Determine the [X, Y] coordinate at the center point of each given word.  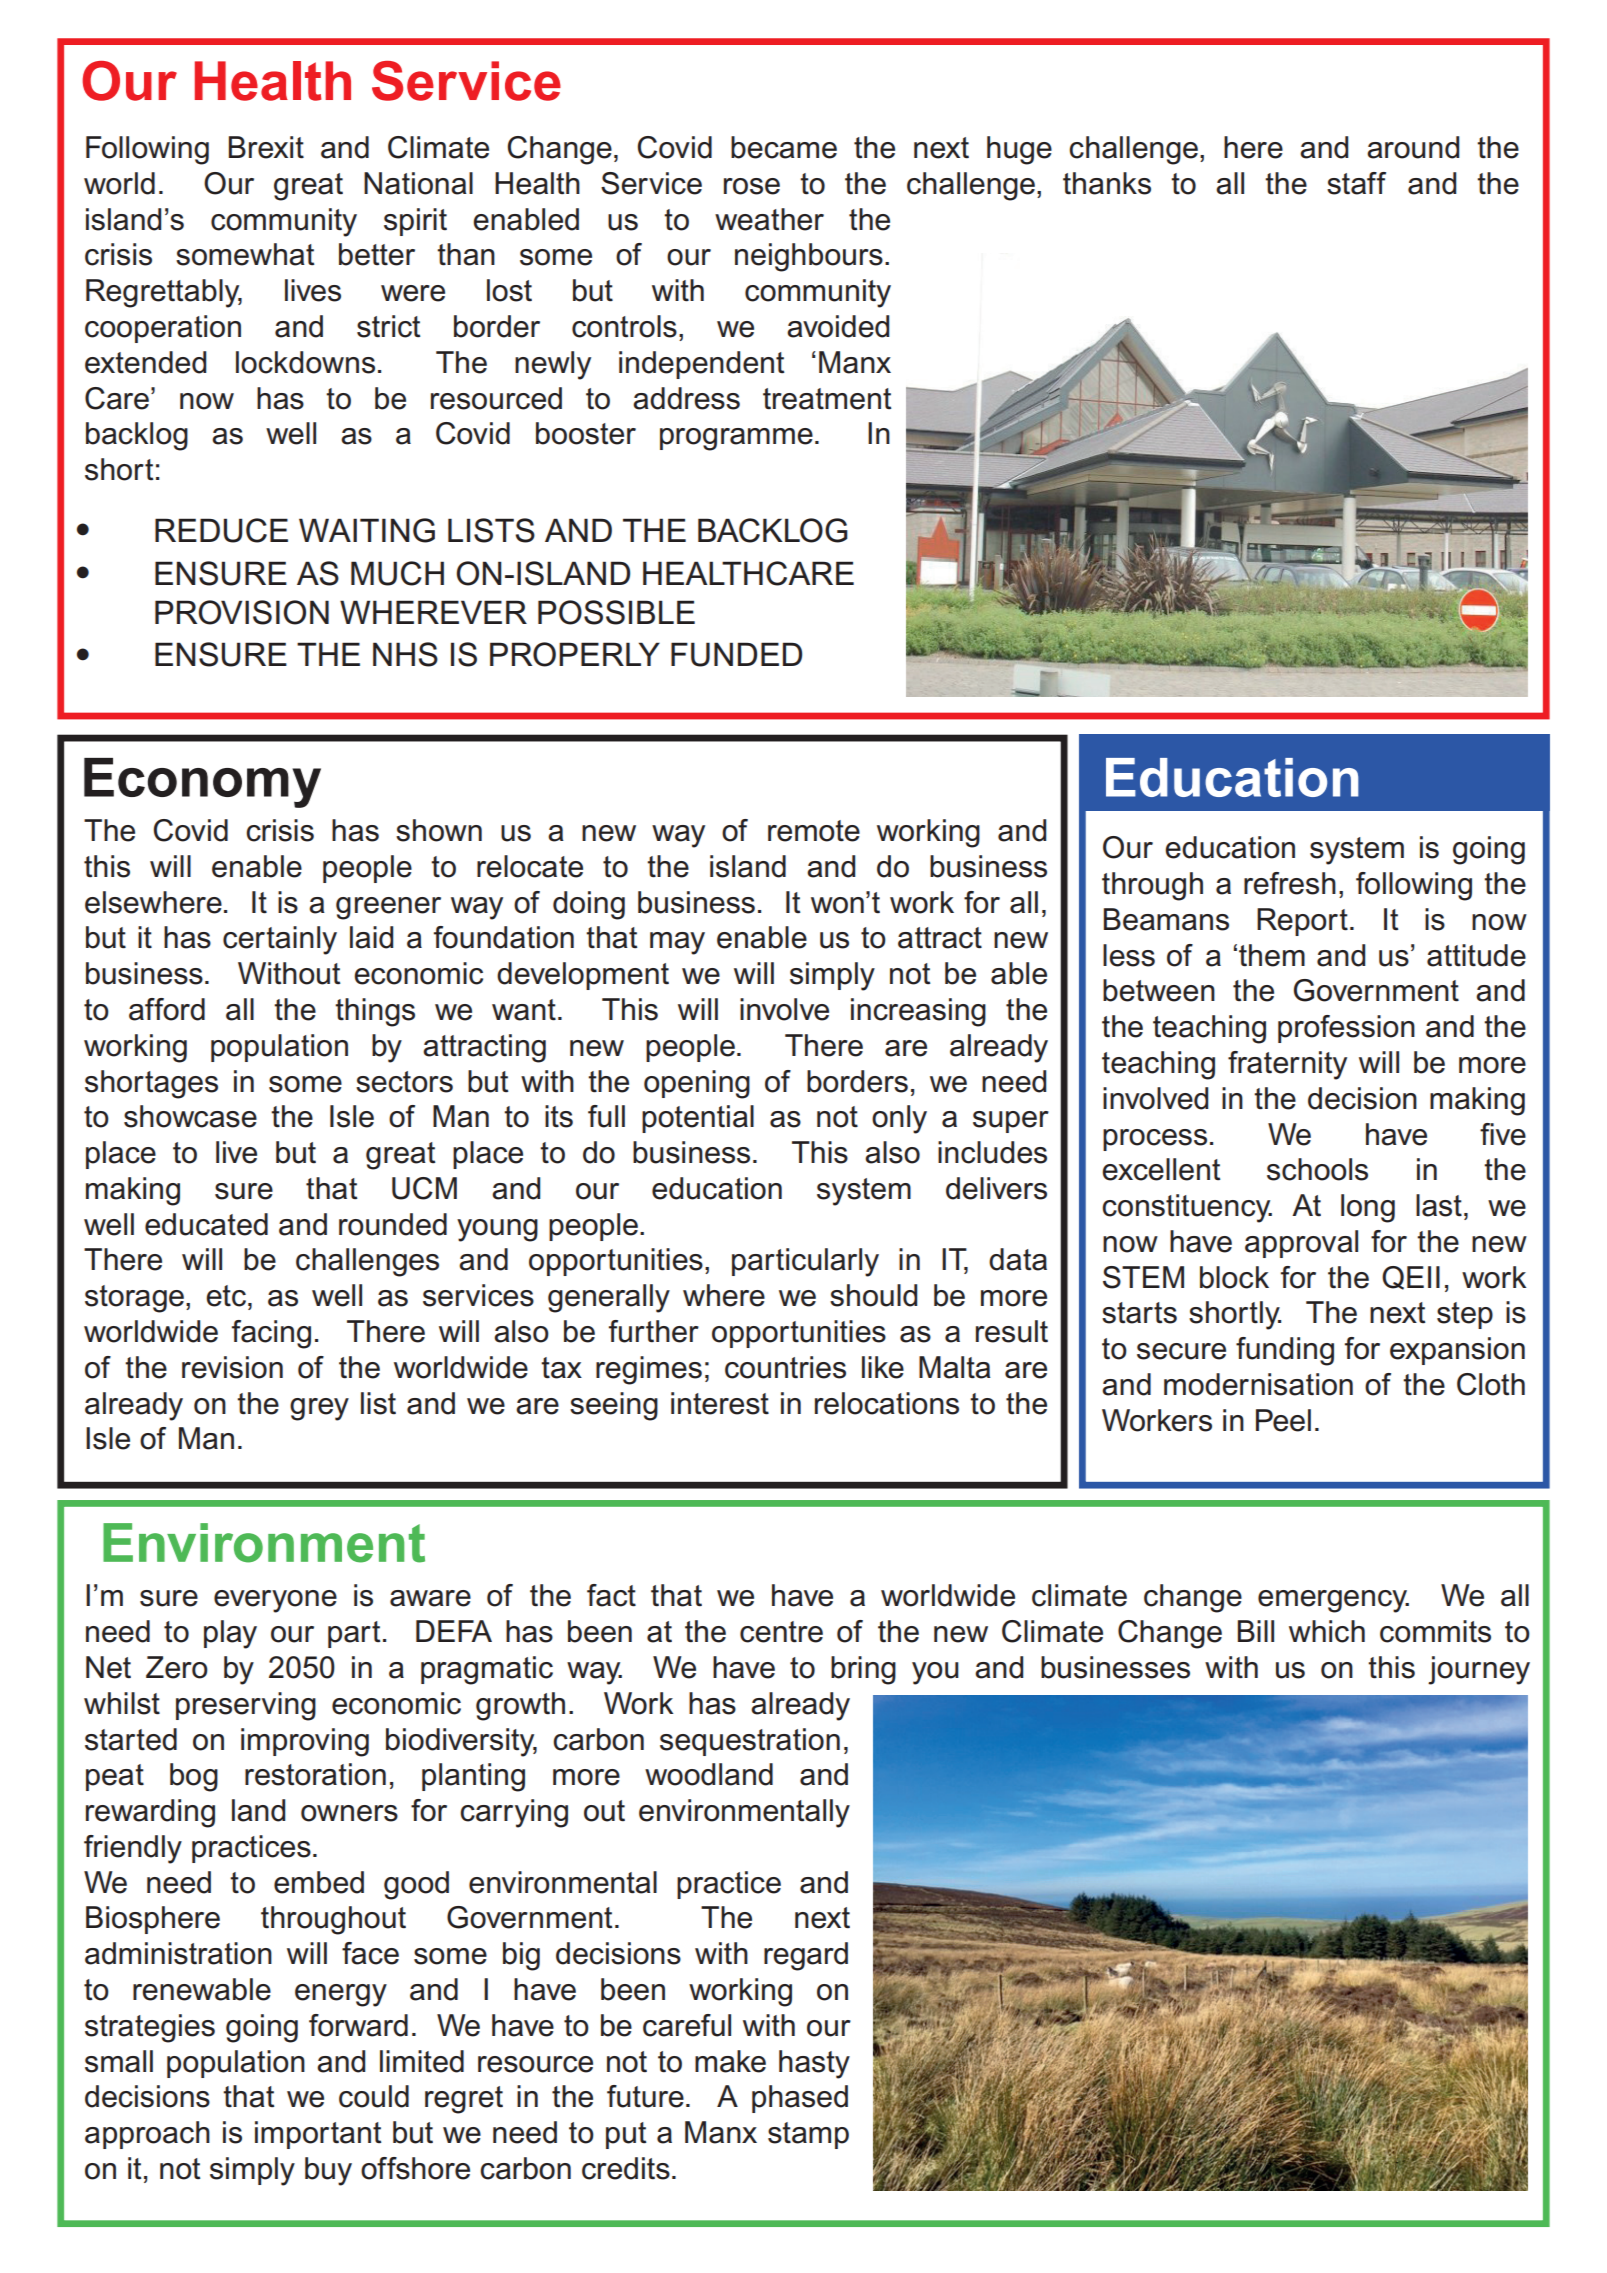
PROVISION [242, 612]
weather [769, 219]
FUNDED [736, 654]
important [318, 2135]
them [1272, 955]
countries [785, 1367]
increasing [918, 1012]
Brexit [266, 147]
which [1327, 1631]
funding [1285, 1351]
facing [271, 1334]
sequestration [750, 1742]
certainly [280, 940]
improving [305, 1742]
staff [1356, 183]
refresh [1290, 883]
